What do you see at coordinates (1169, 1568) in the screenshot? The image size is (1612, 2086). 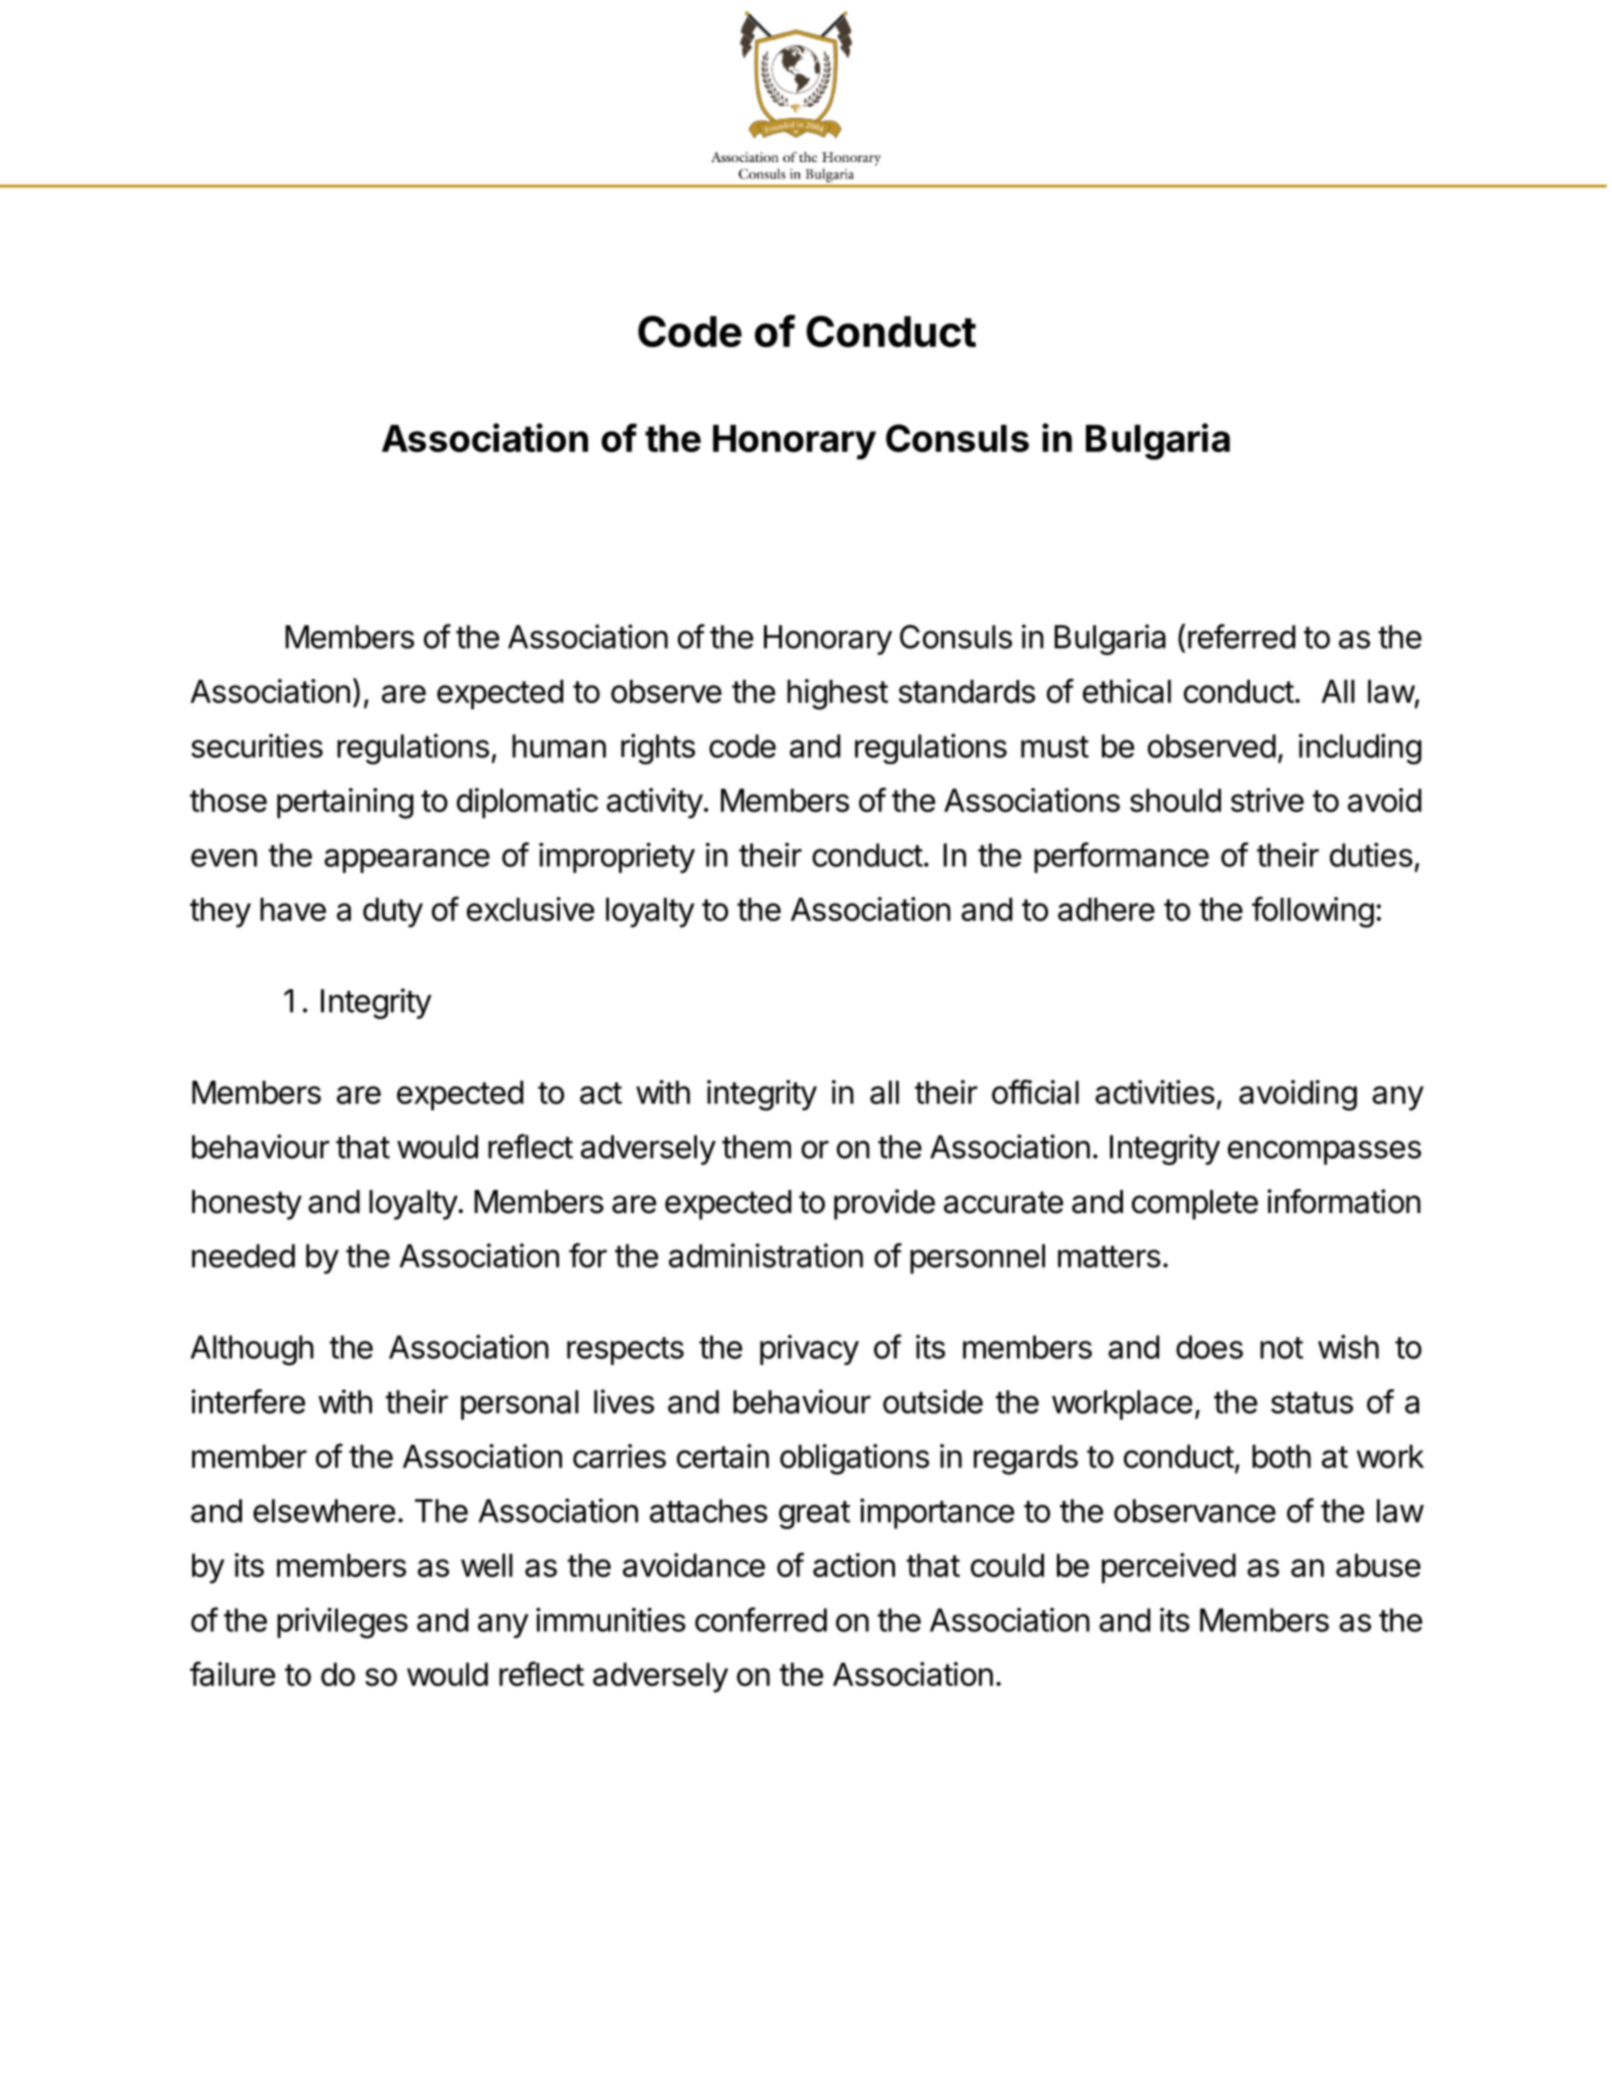 I see `perceived` at bounding box center [1169, 1568].
